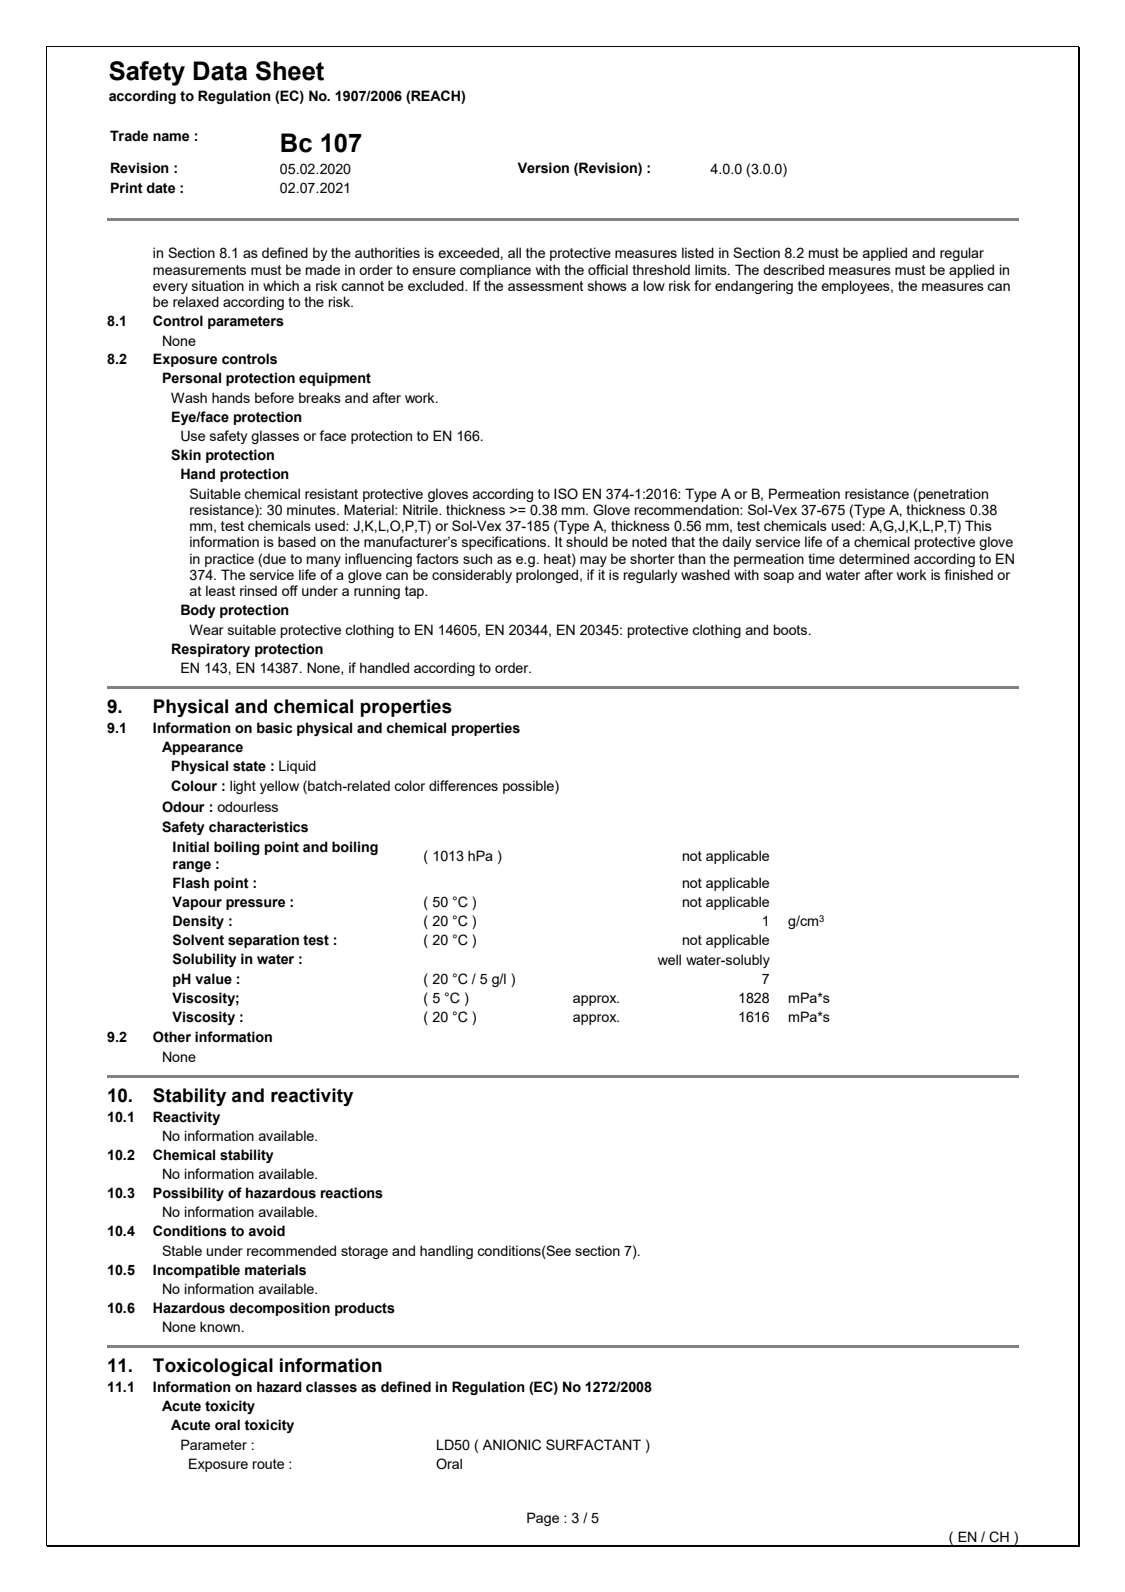 The width and height of the screenshot is (1125, 1592). I want to click on reactions, so click(352, 1193).
